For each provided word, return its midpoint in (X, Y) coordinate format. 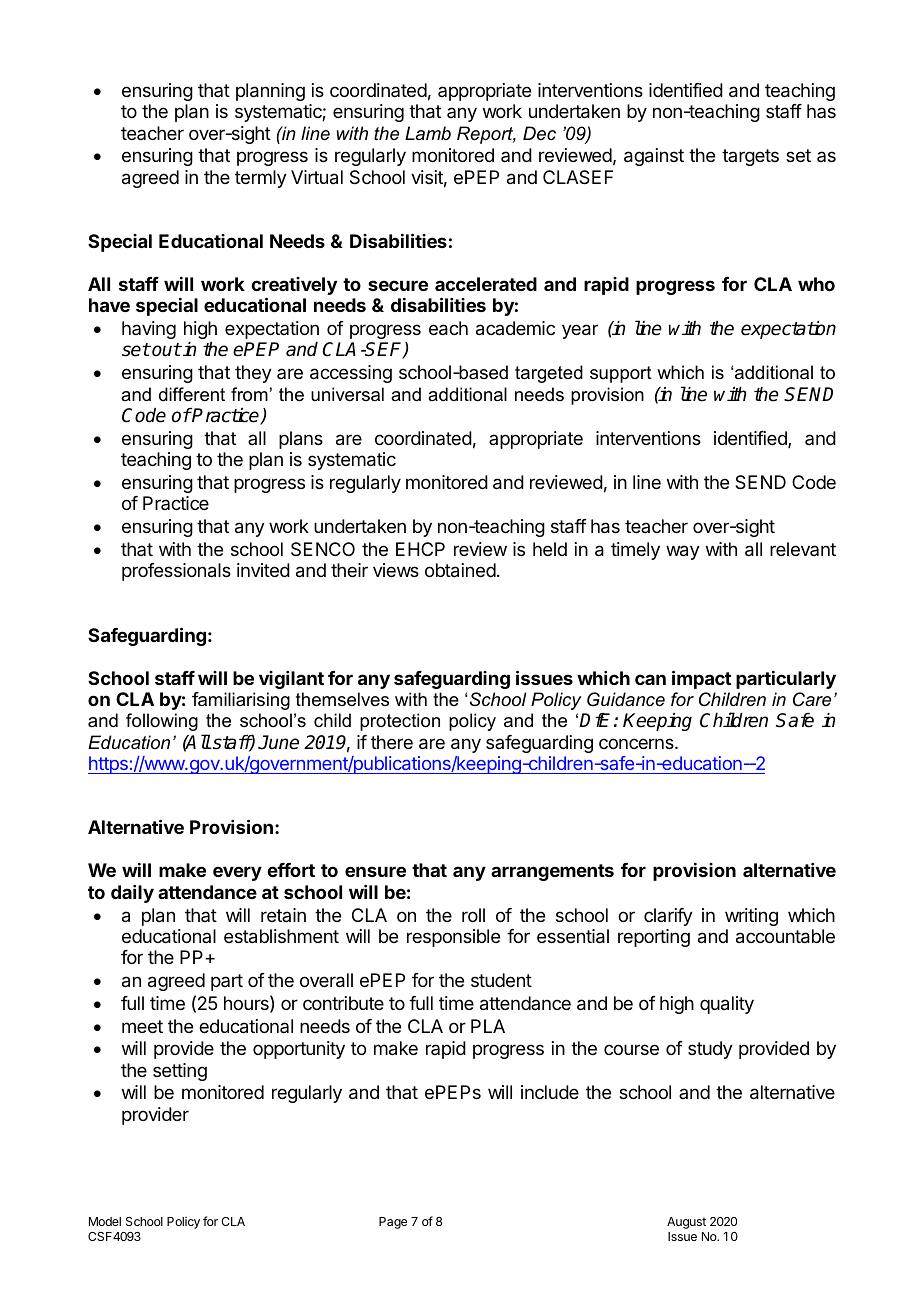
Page (393, 1223)
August (686, 1223)
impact (701, 679)
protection (400, 722)
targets (750, 157)
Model (105, 1221)
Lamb (428, 133)
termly (261, 179)
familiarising (241, 701)
